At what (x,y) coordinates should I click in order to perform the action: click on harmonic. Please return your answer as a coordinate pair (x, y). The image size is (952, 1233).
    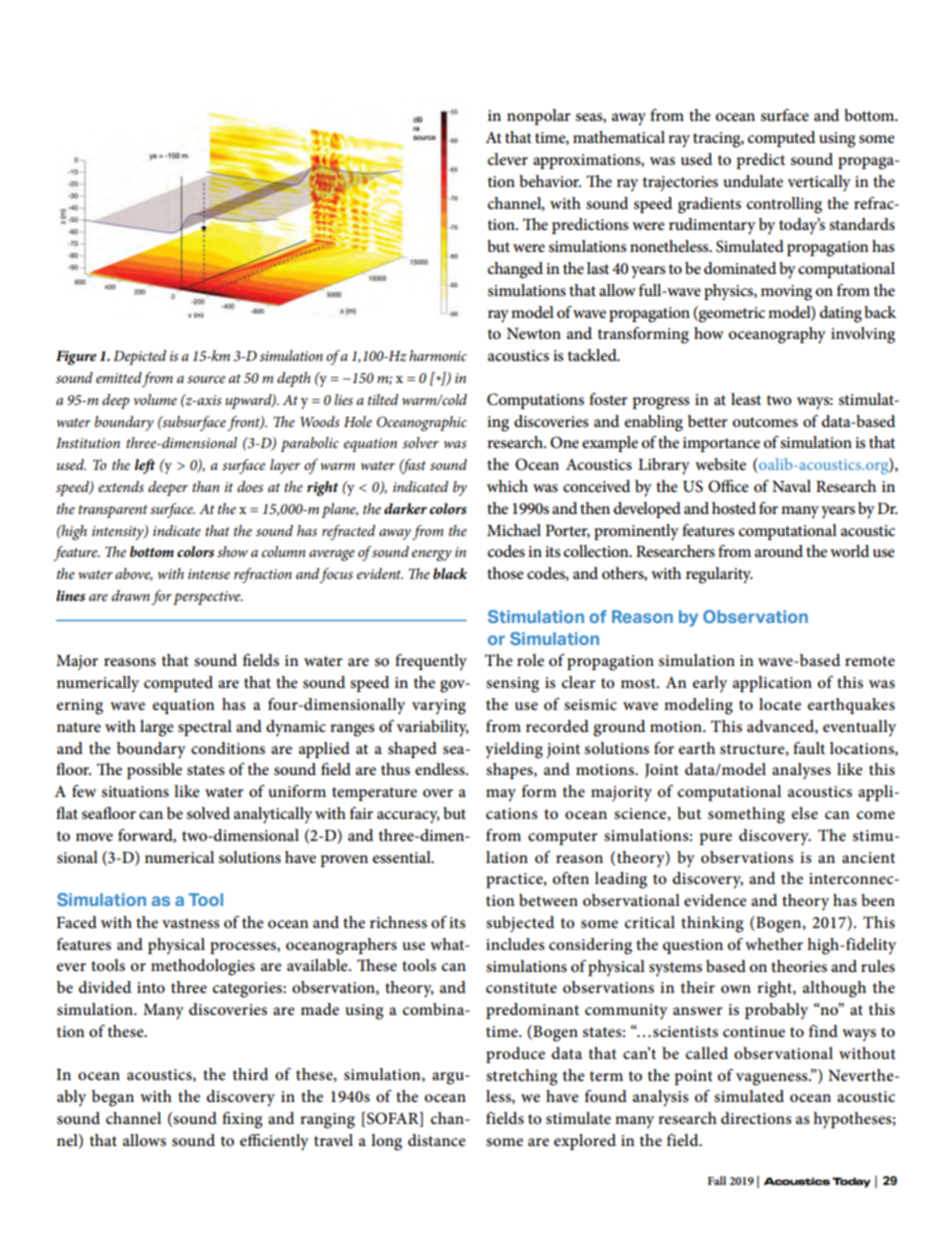
    Looking at the image, I should click on (438, 355).
